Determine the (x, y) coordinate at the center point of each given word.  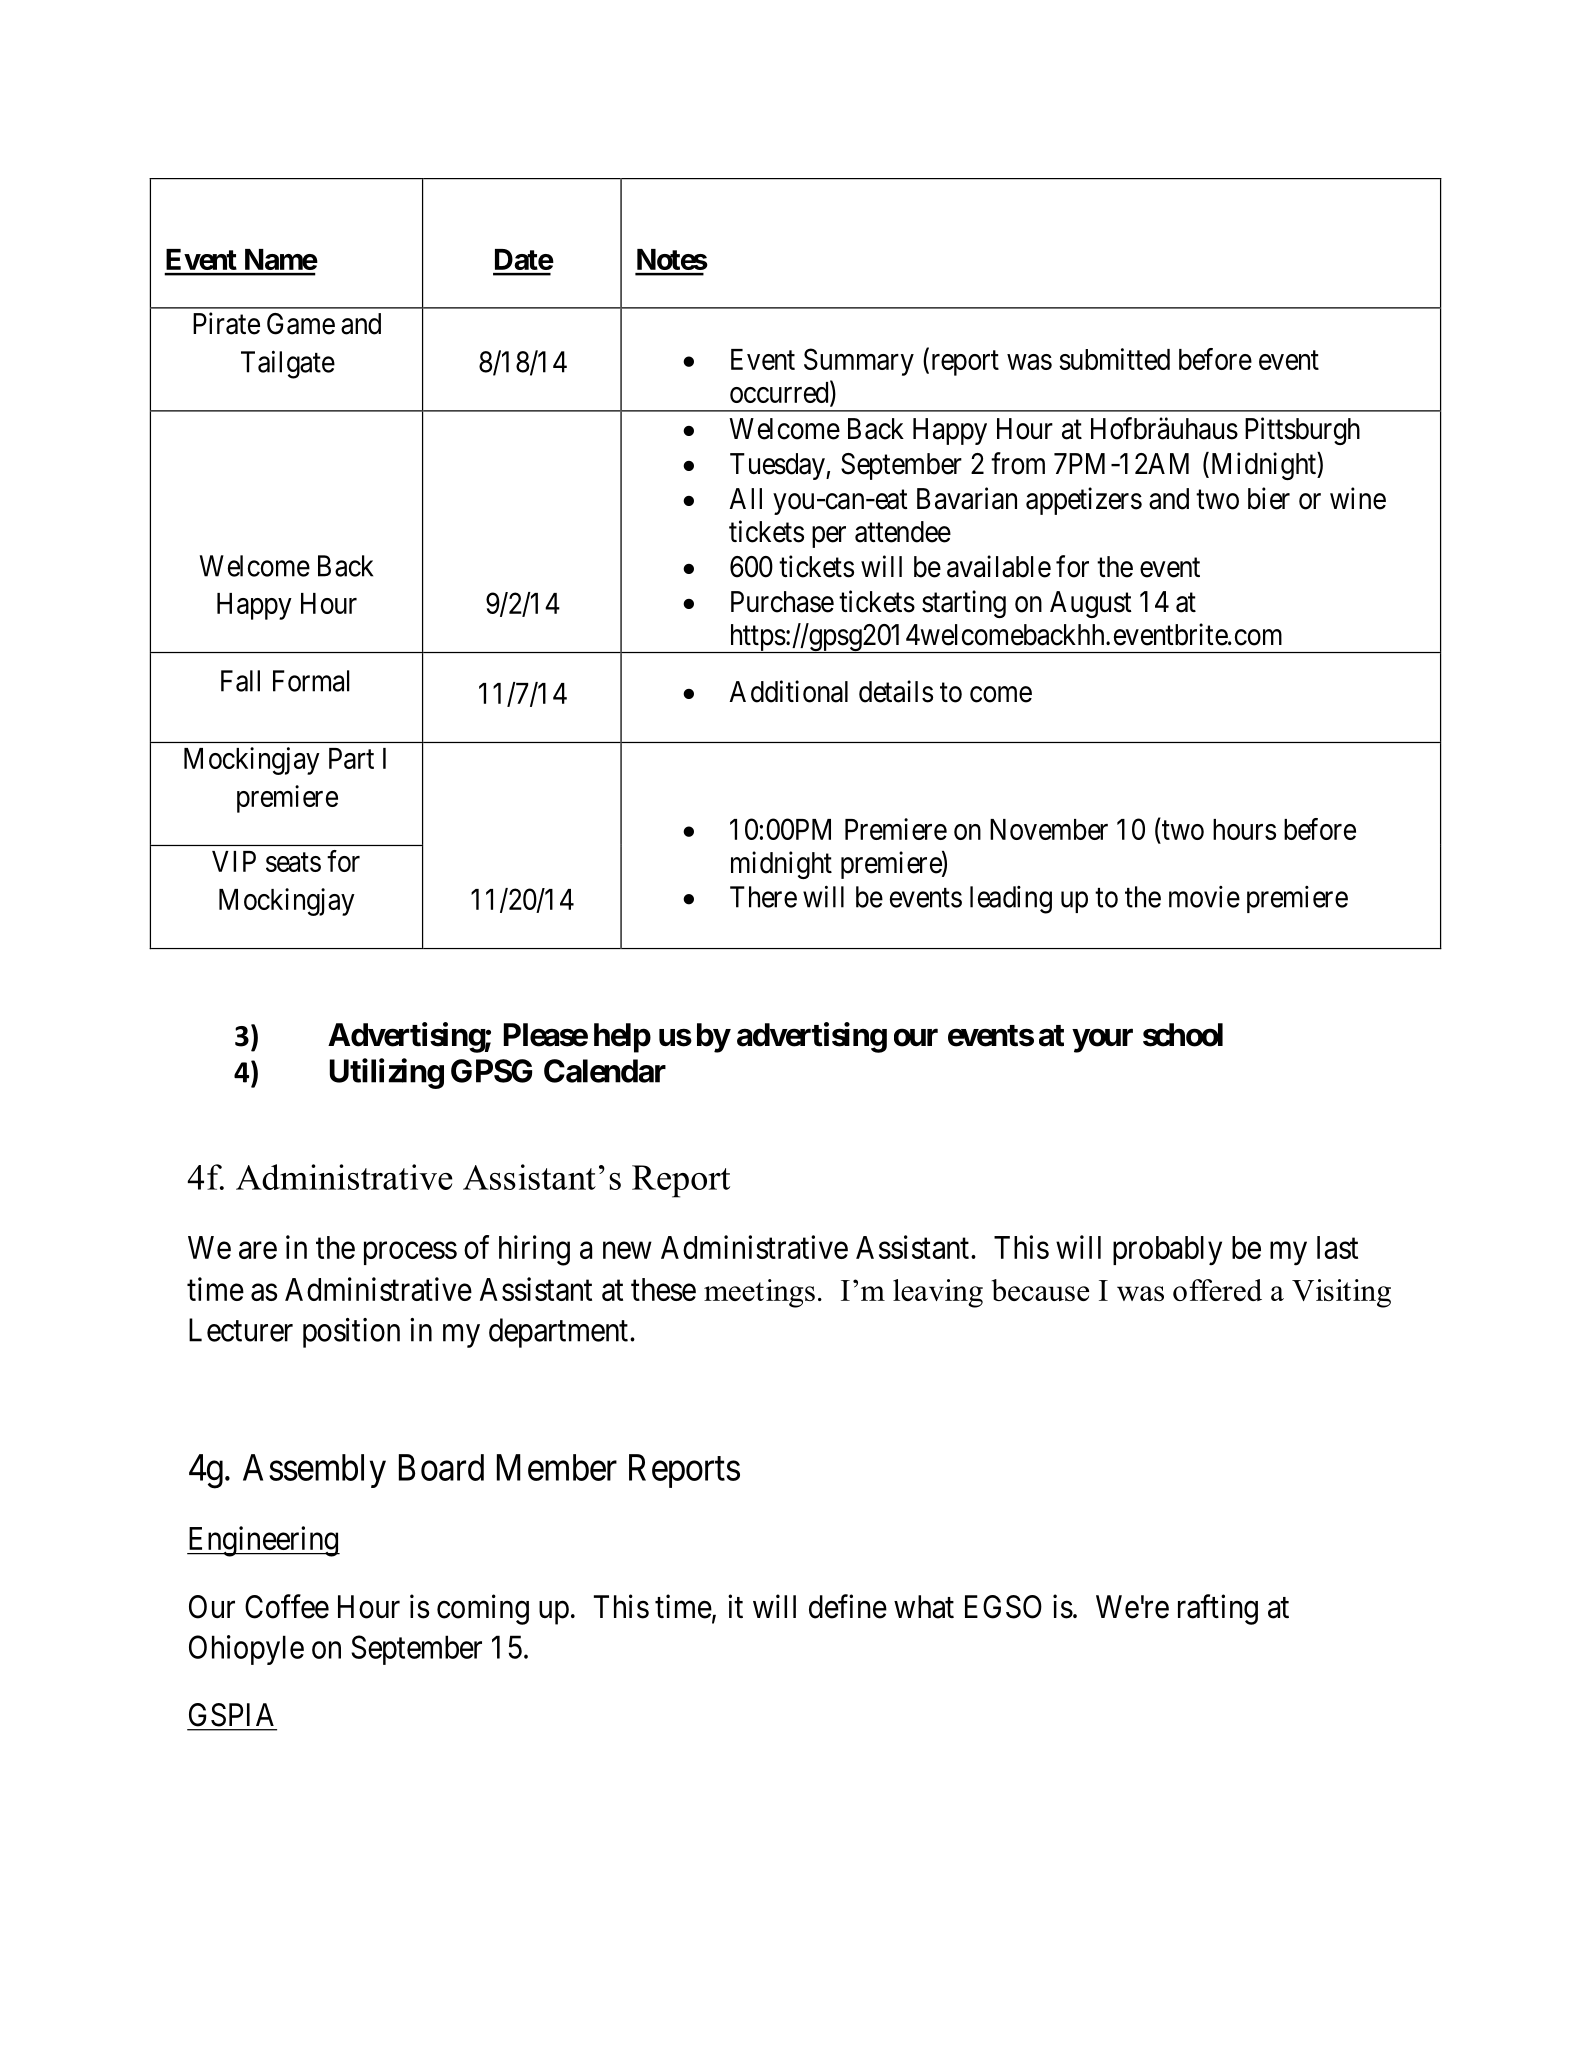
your (1102, 1041)
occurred (780, 393)
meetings (759, 1293)
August (1091, 604)
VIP (234, 861)
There (763, 897)
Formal (311, 681)
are (258, 1250)
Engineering (263, 1541)
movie (1204, 897)
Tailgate (288, 364)
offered (1217, 1290)
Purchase (782, 602)
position (351, 1333)
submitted (1114, 359)
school (1183, 1035)
